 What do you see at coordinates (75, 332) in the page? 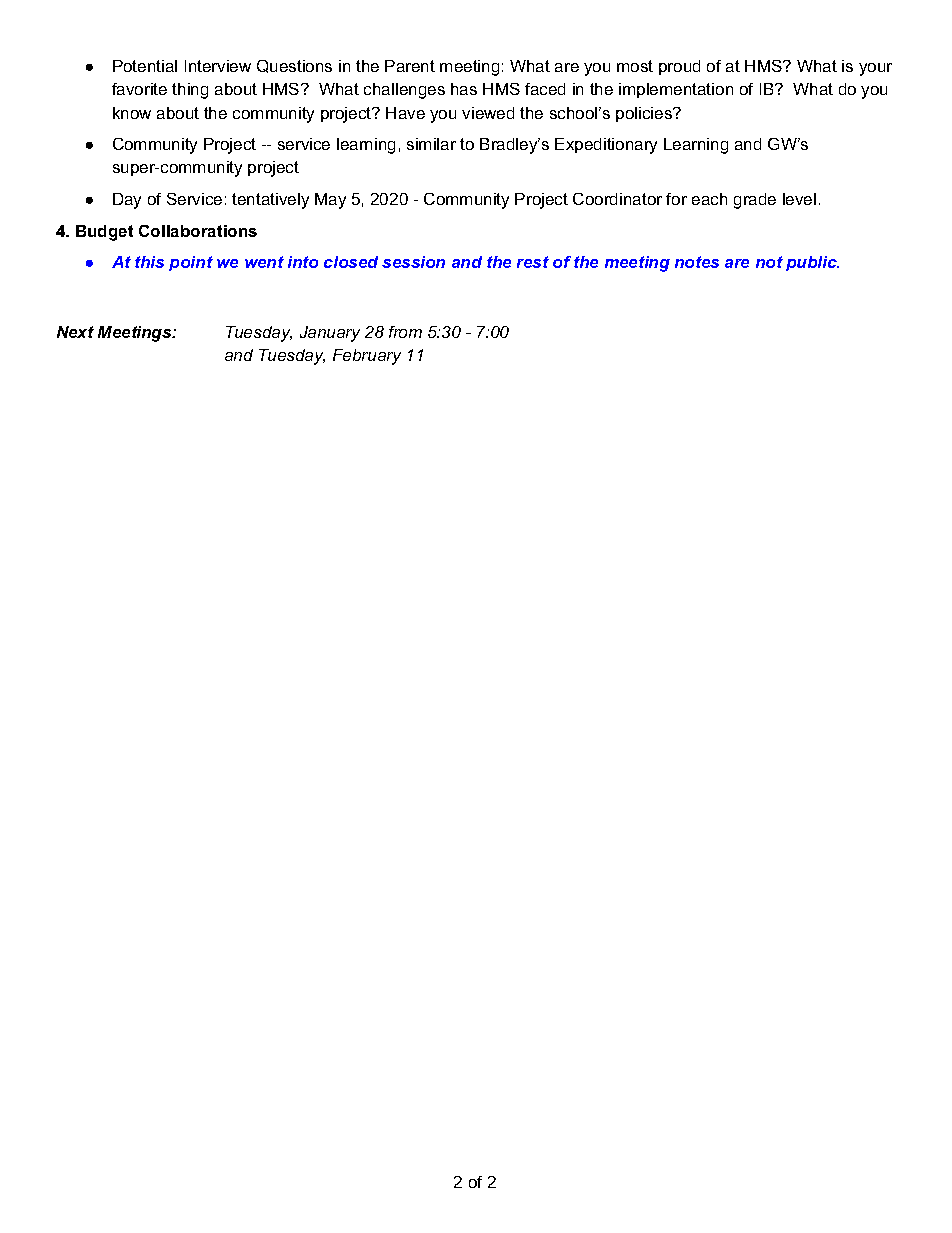
I see `Next` at bounding box center [75, 332].
